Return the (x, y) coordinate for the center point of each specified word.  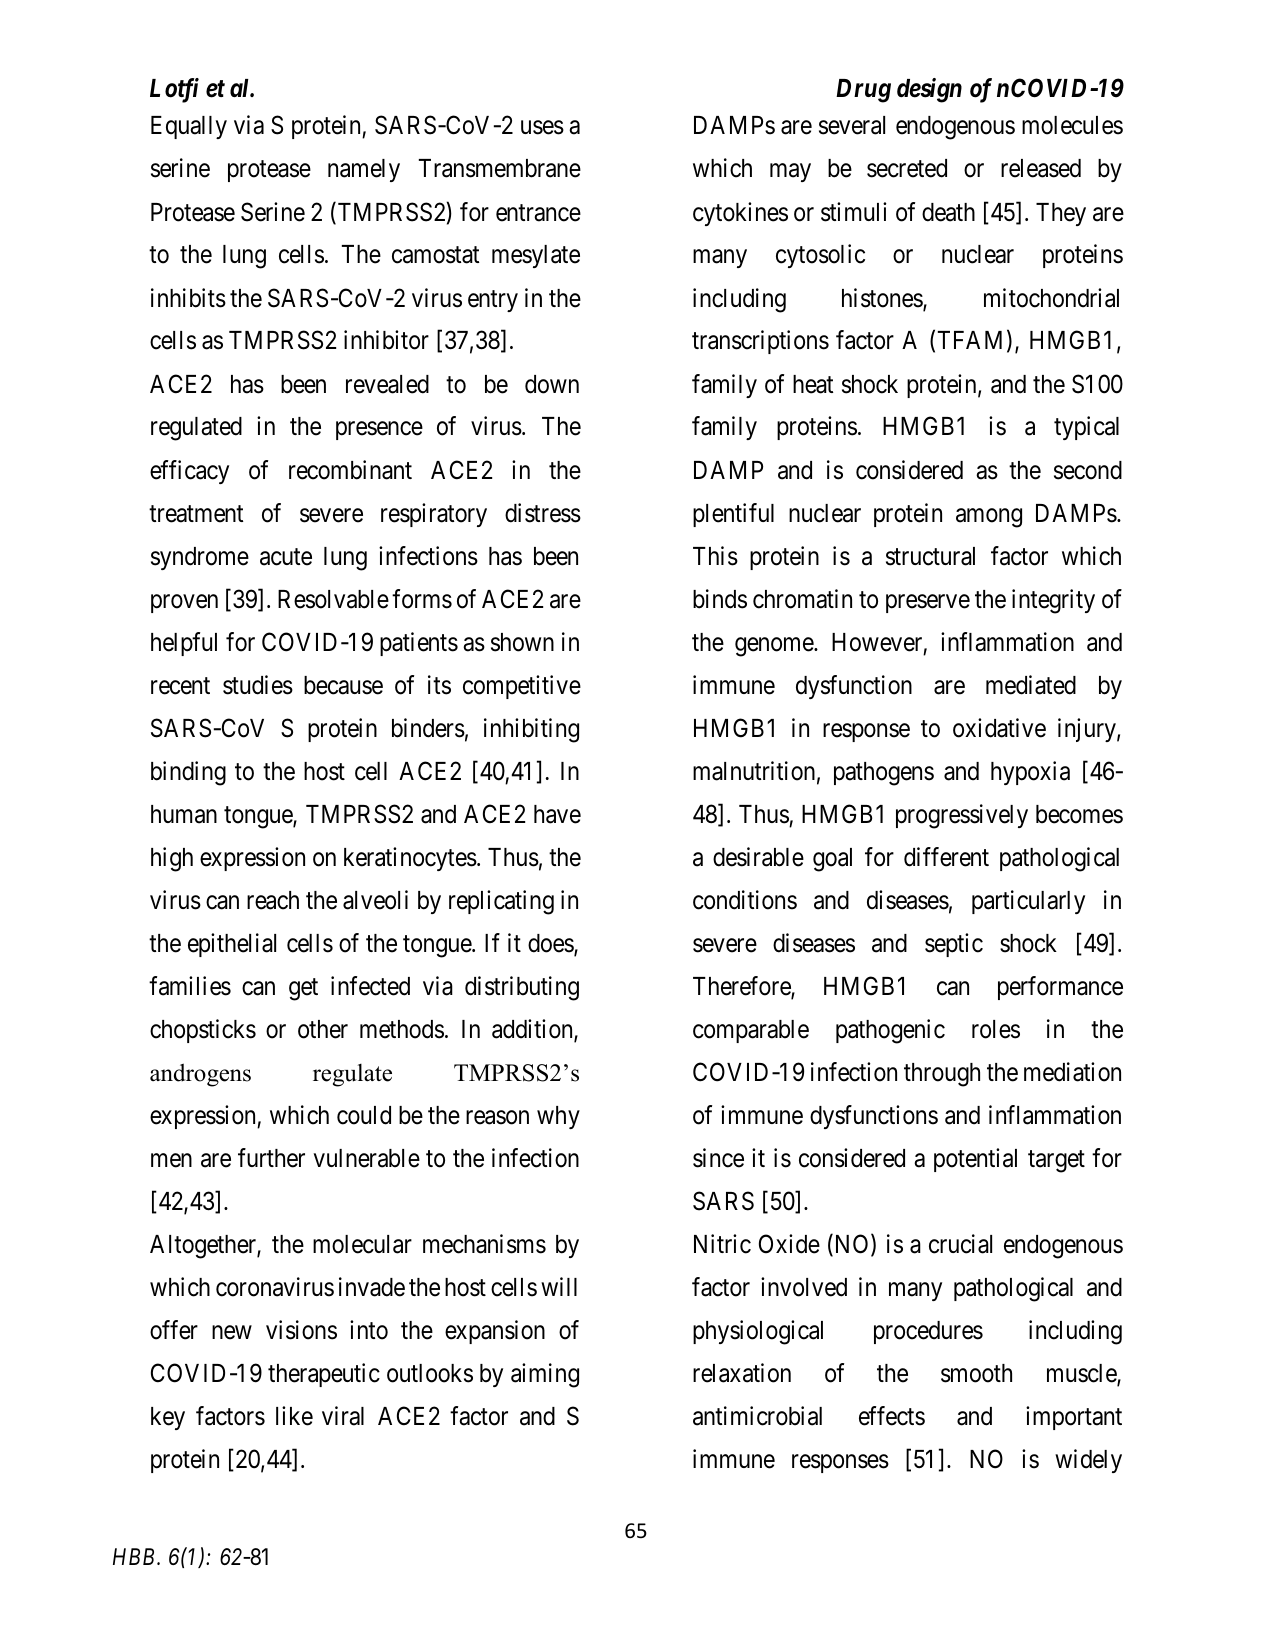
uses (542, 128)
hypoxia (1030, 773)
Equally (189, 127)
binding (188, 773)
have (557, 814)
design (929, 90)
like (294, 1416)
